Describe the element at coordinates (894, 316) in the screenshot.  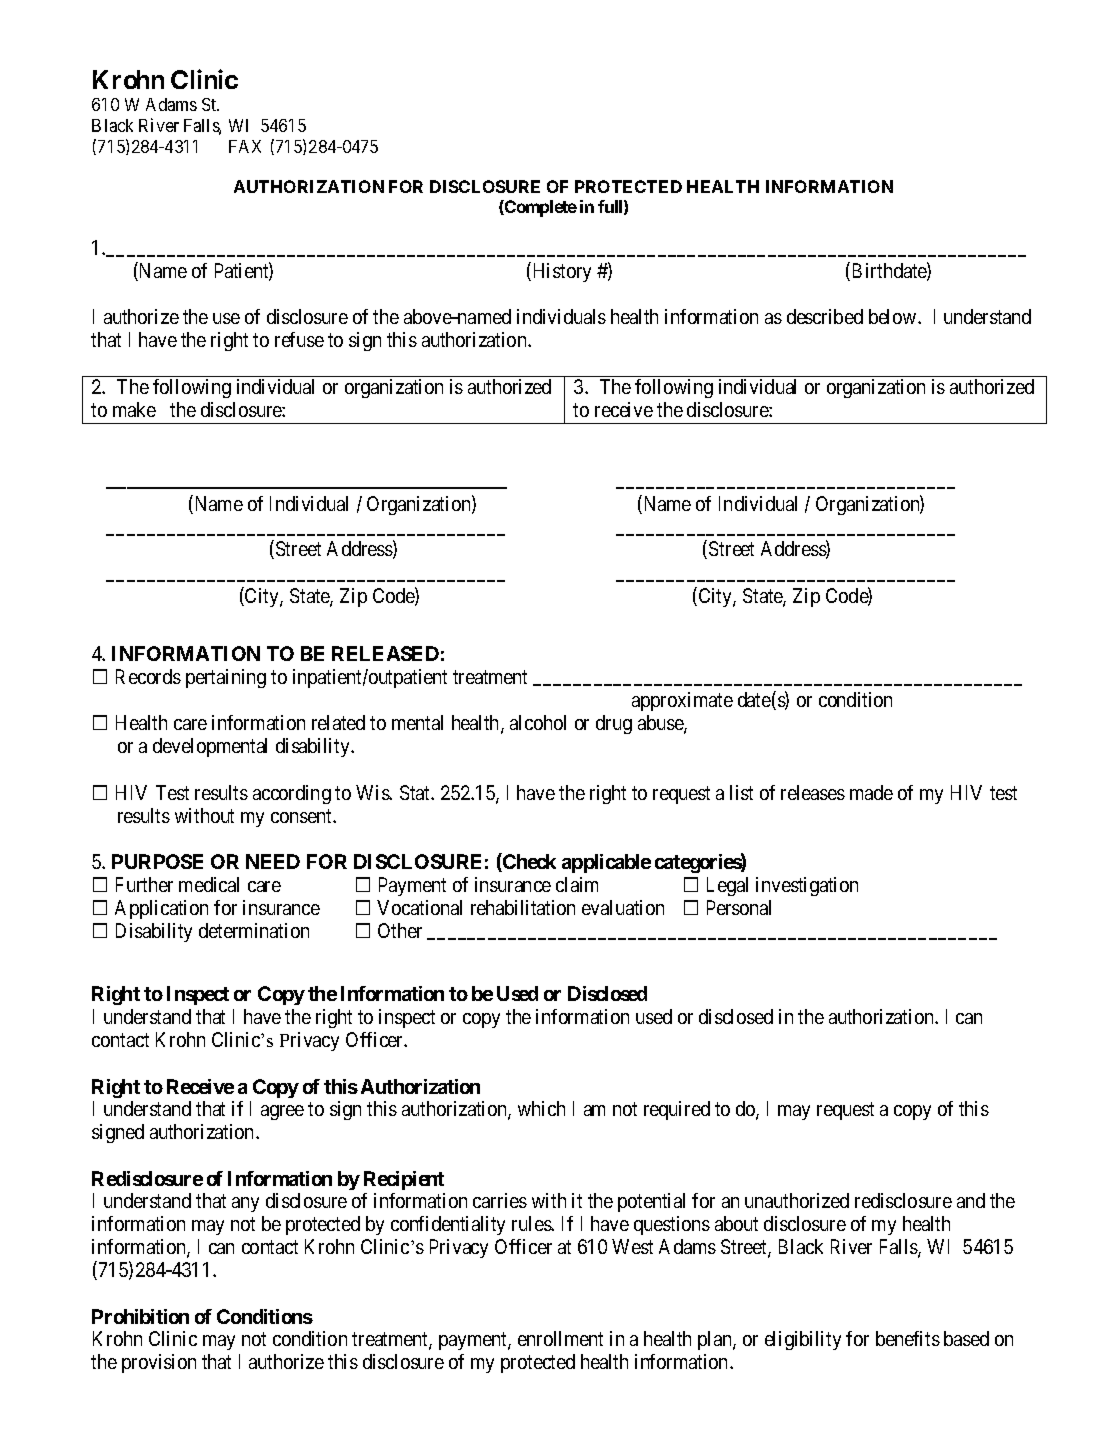
I see `below` at that location.
